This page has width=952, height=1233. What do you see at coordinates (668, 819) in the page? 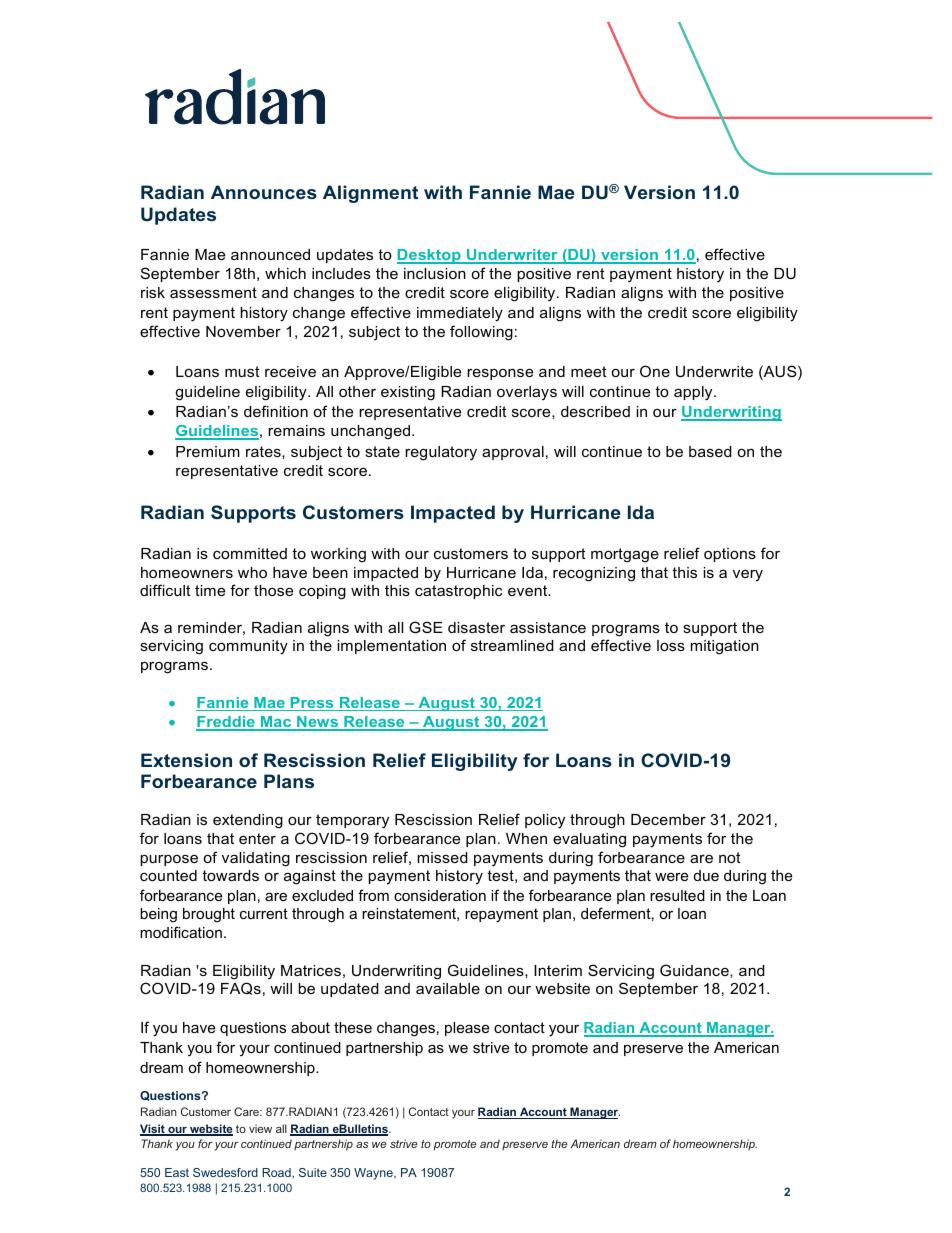
I see `December` at bounding box center [668, 819].
